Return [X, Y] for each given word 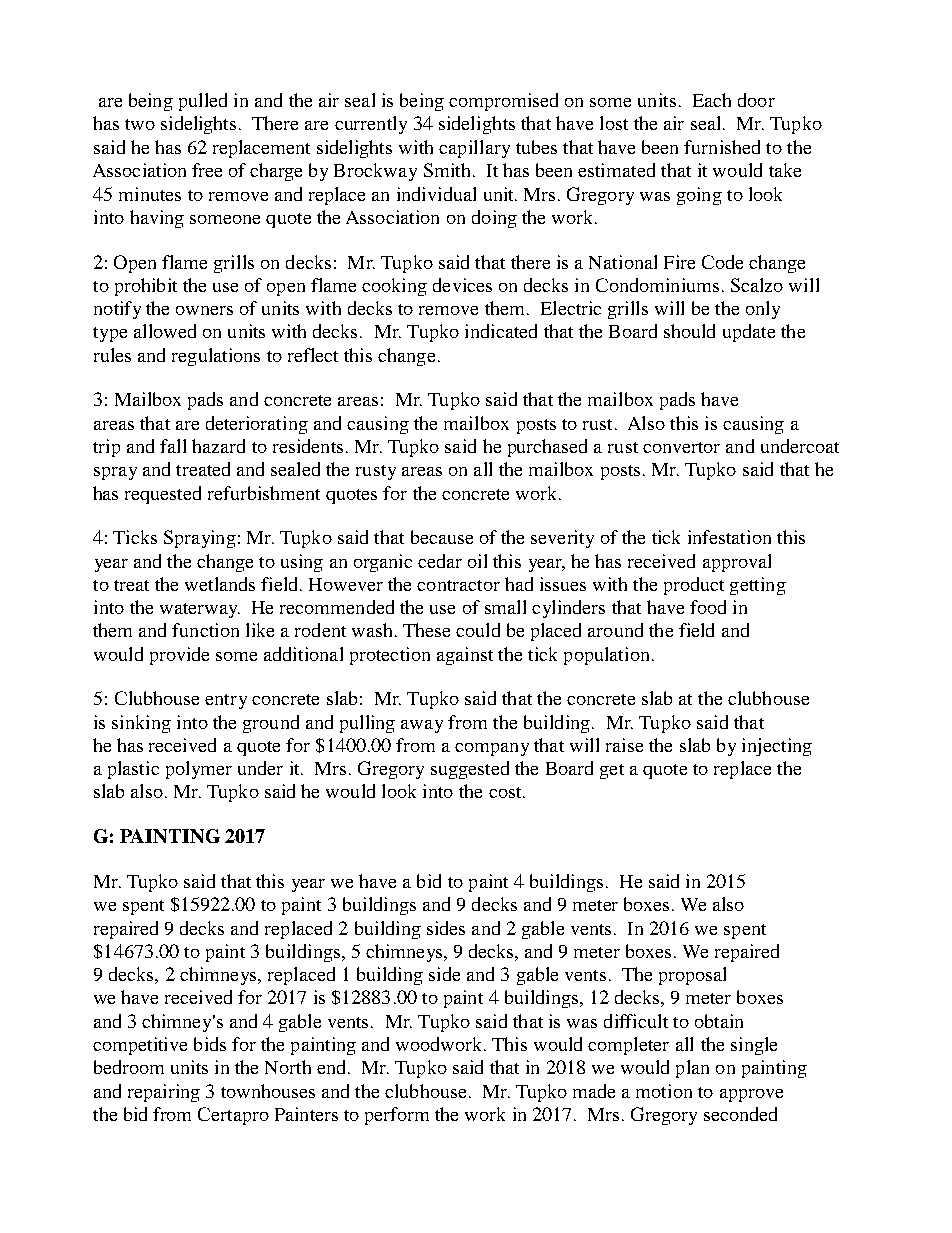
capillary [474, 149]
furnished [722, 147]
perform [397, 1116]
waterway [200, 610]
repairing [164, 1093]
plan [692, 1069]
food [708, 607]
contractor [458, 585]
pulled [203, 102]
